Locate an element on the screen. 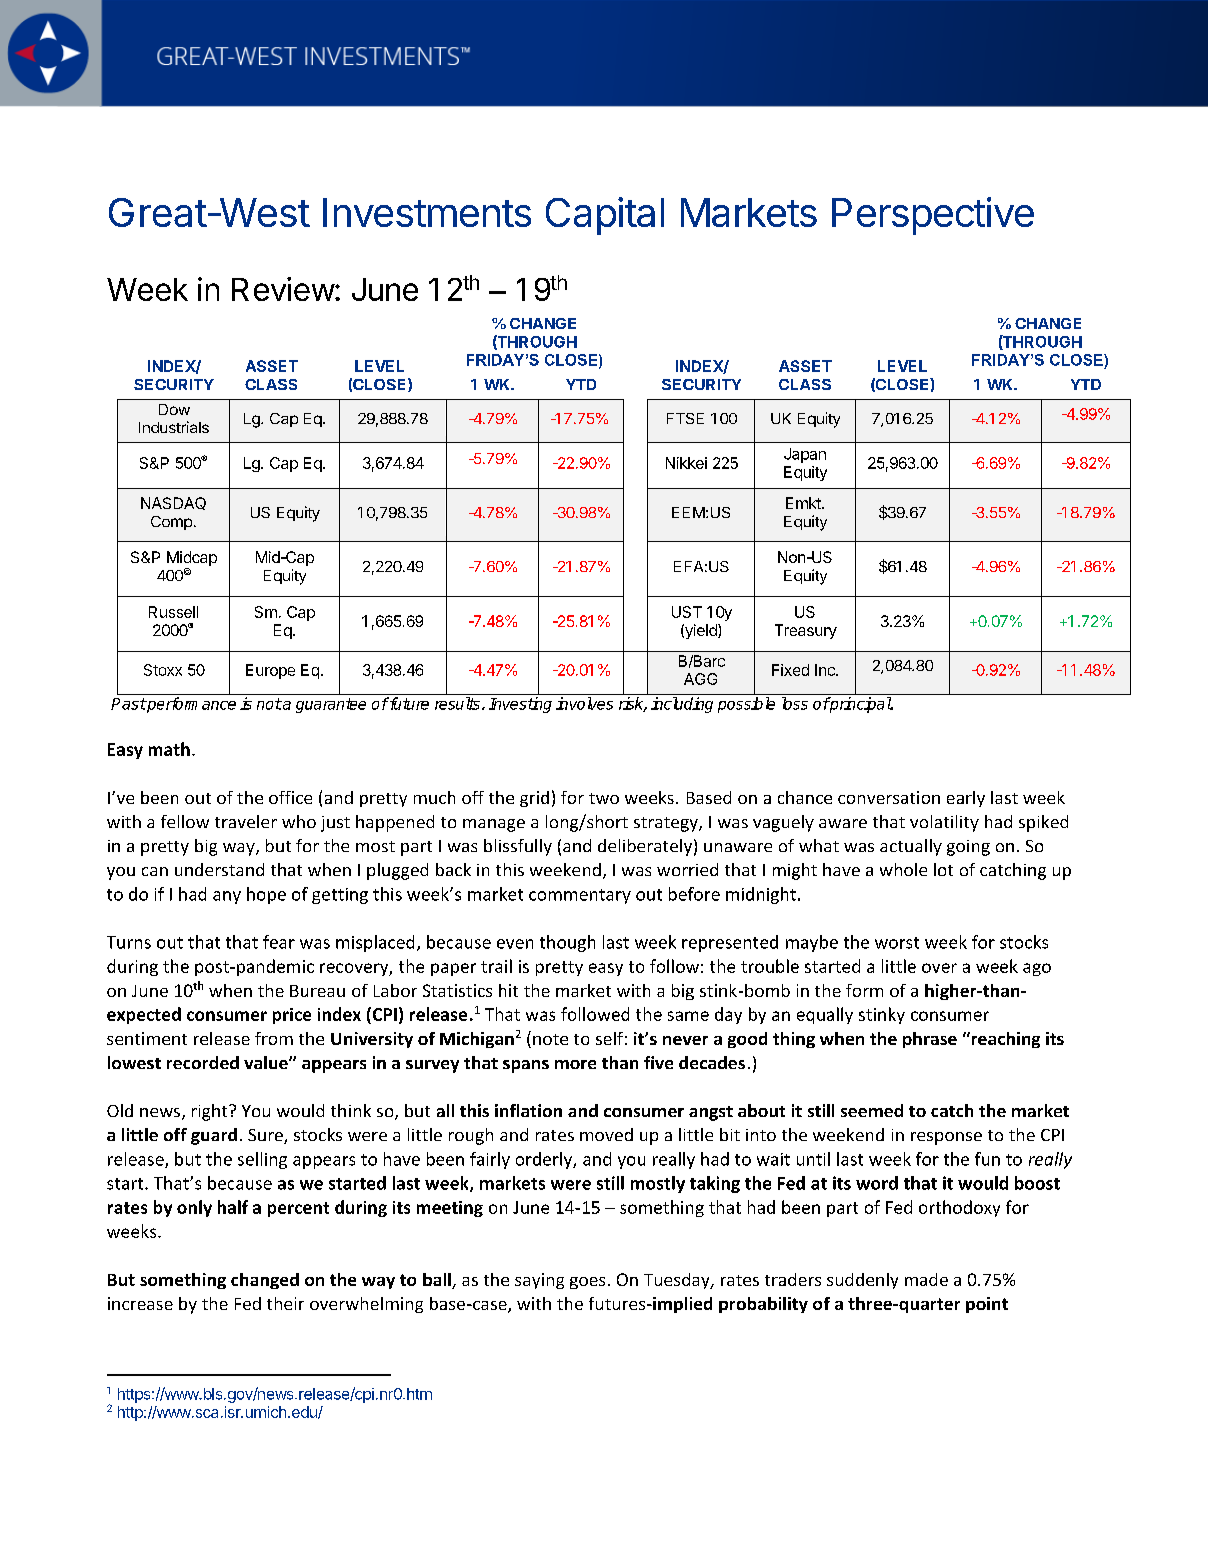 This screenshot has height=1563, width=1208. math is located at coordinates (169, 749).
